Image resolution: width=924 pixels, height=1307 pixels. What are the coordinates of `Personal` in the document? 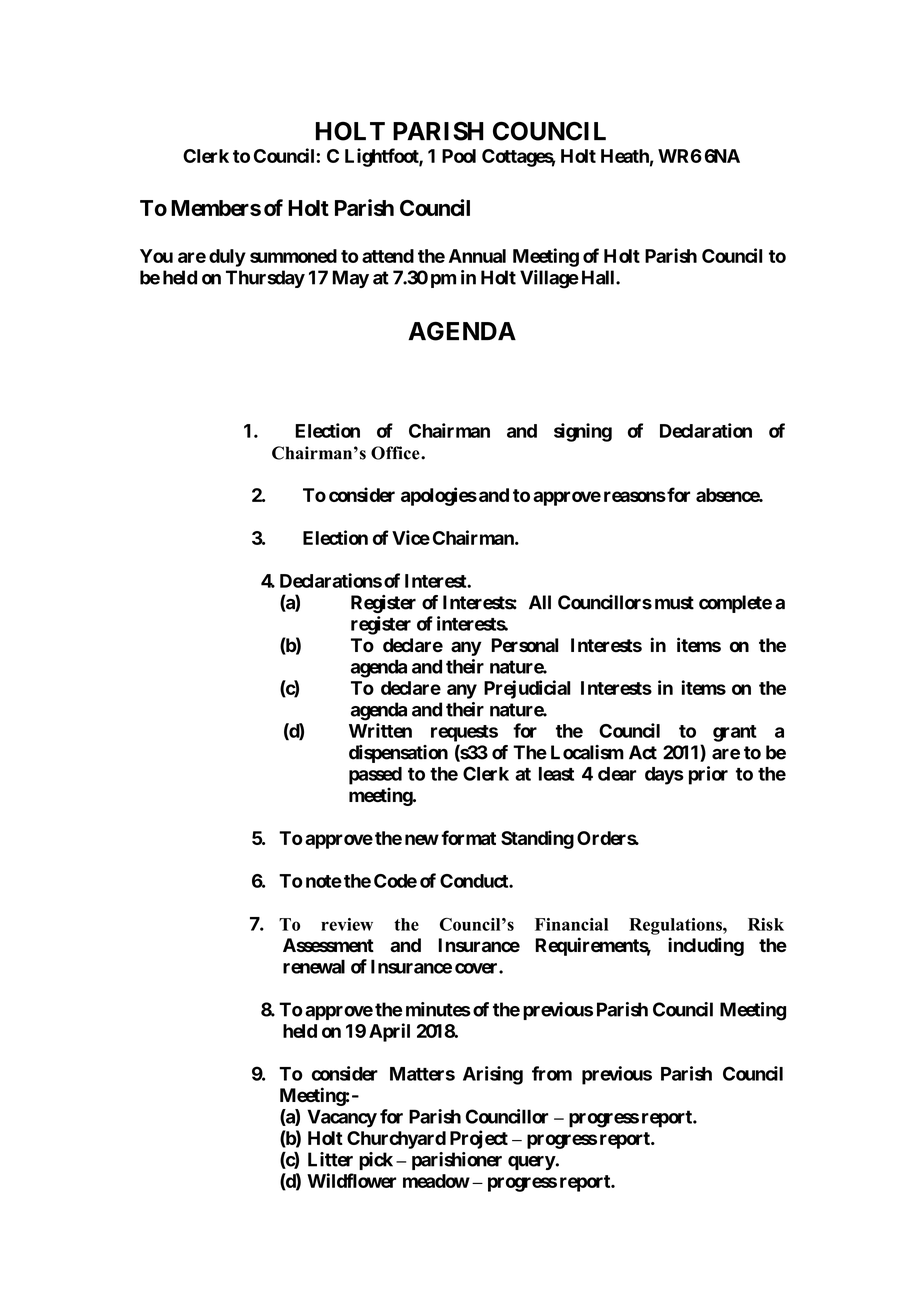 It's located at (524, 645).
